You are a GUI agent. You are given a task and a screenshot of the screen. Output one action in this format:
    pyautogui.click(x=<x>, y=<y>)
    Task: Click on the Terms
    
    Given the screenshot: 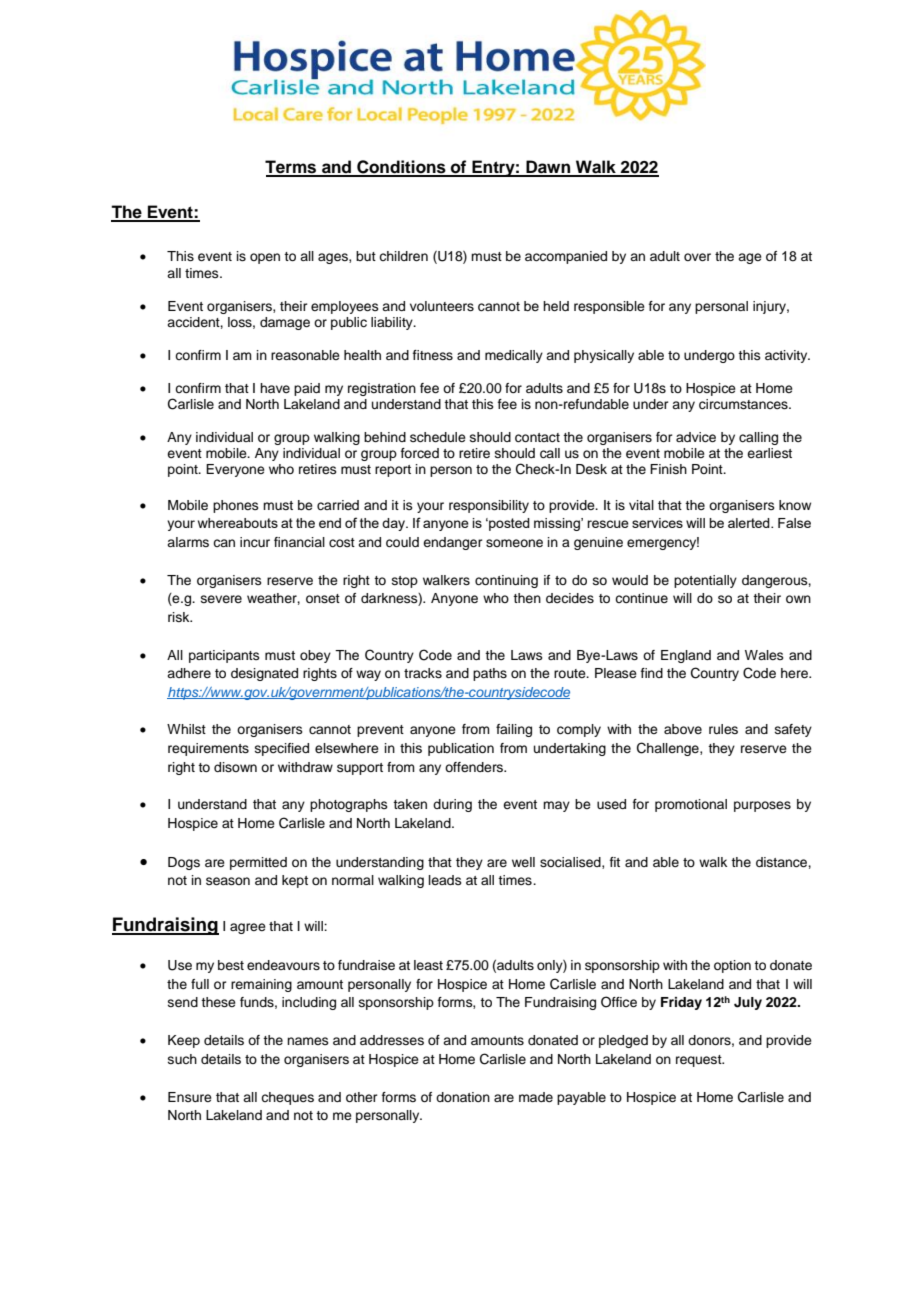 What is the action you would take?
    pyautogui.click(x=292, y=168)
